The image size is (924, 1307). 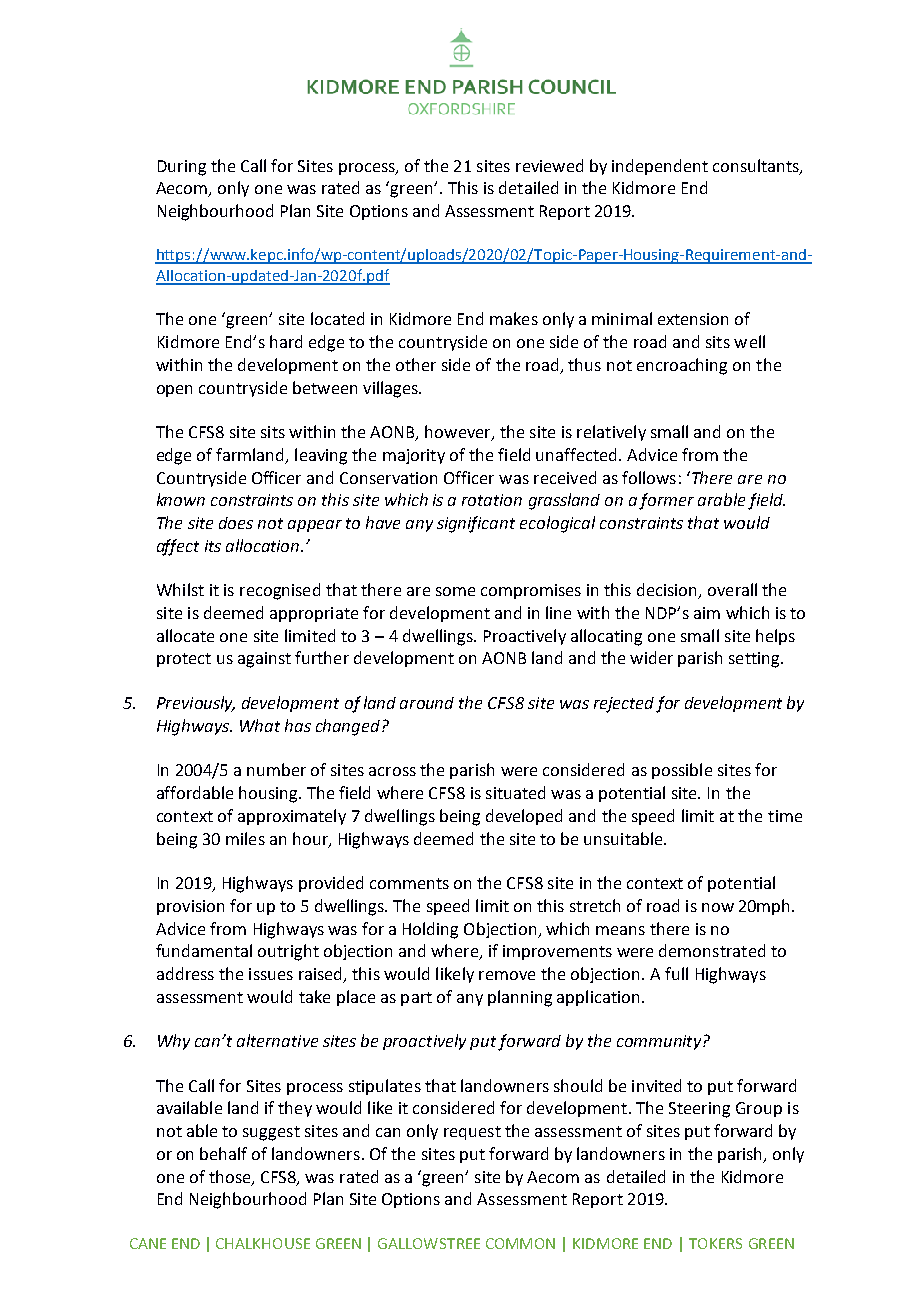 What do you see at coordinates (409, 883) in the screenshot?
I see `comments` at bounding box center [409, 883].
